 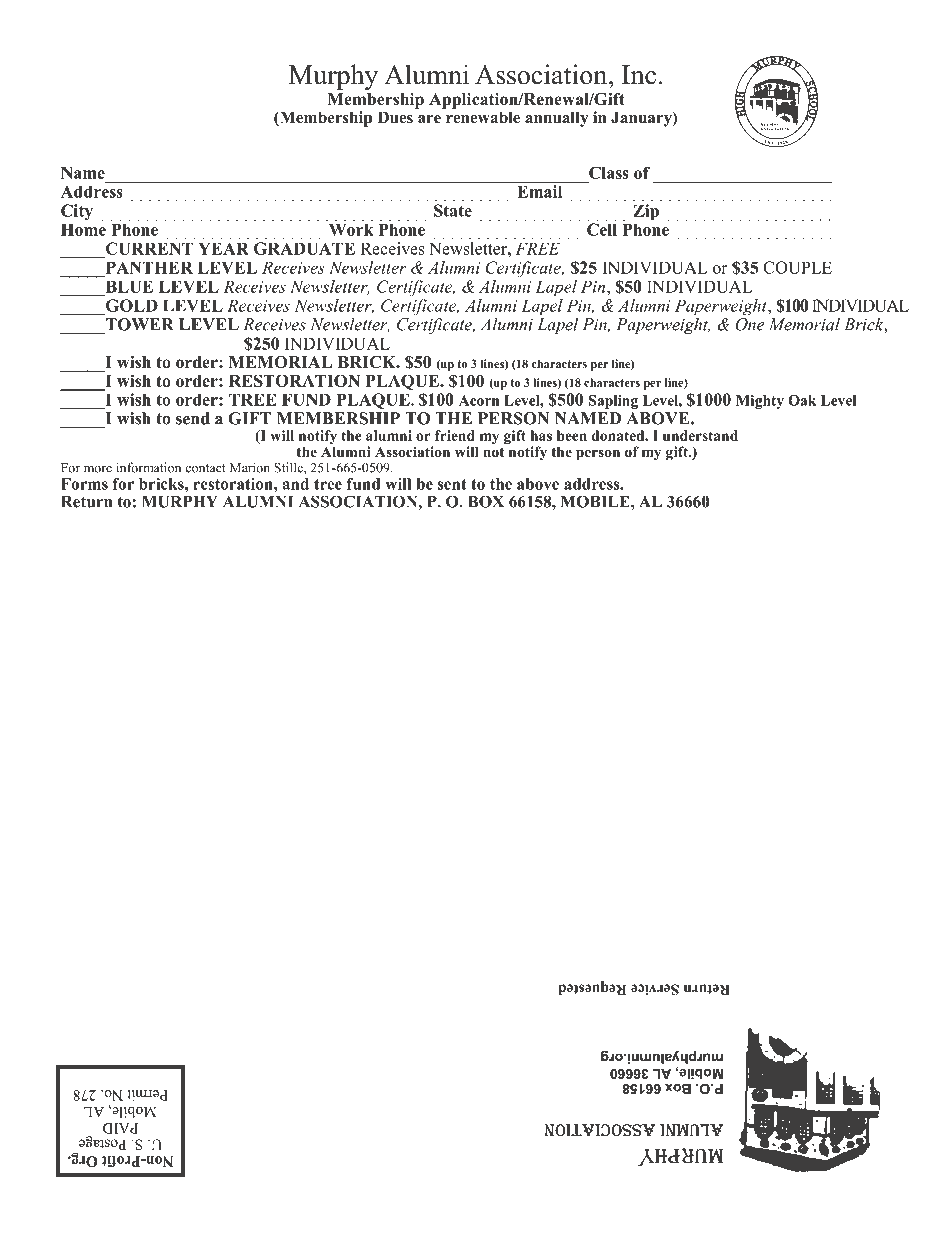 What do you see at coordinates (395, 117) in the screenshot?
I see `Dues` at bounding box center [395, 117].
